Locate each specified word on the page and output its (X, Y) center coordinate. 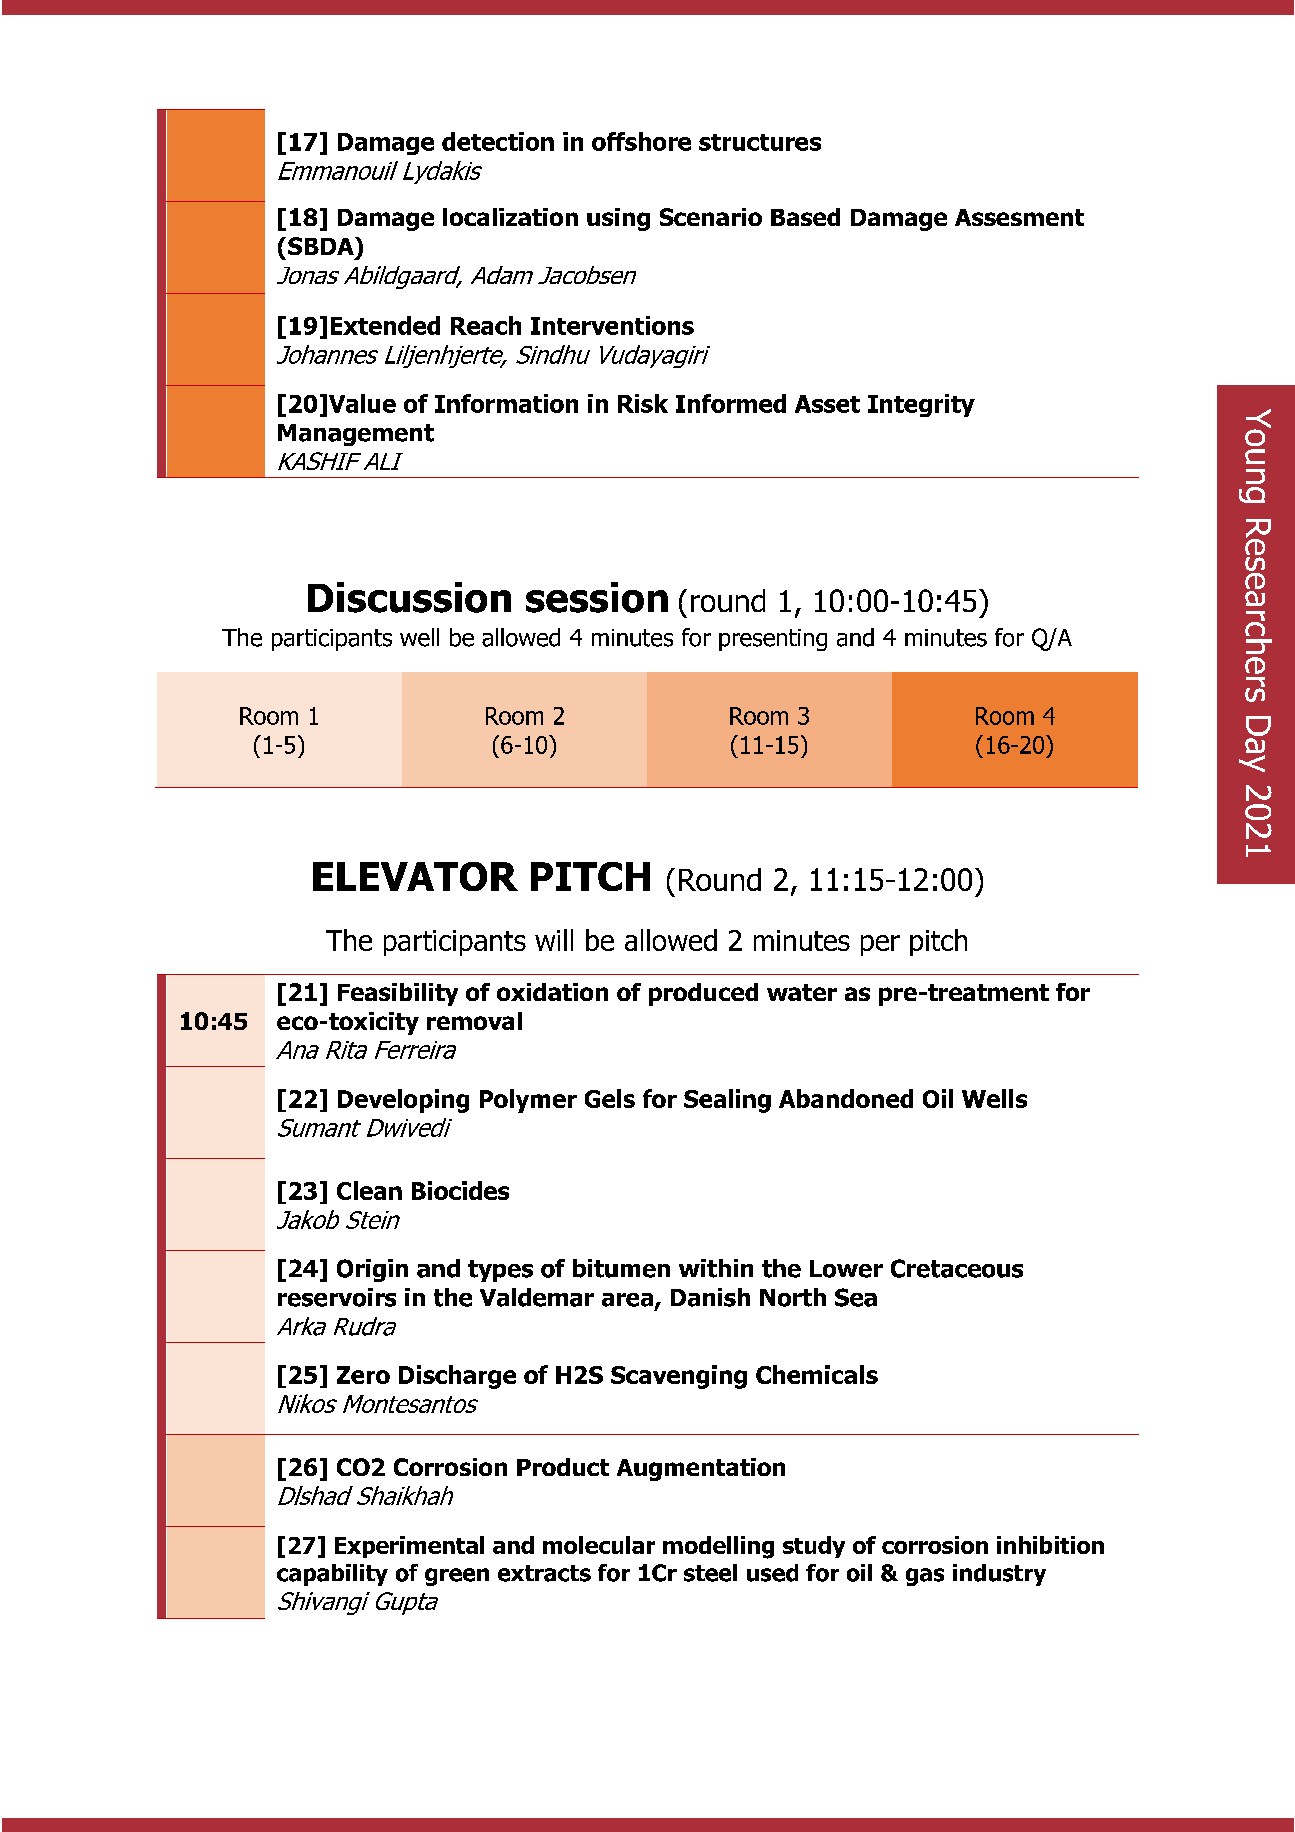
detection (498, 141)
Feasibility (398, 994)
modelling (718, 1547)
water (802, 992)
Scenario (711, 217)
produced (703, 994)
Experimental (409, 1547)
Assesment (1019, 217)
